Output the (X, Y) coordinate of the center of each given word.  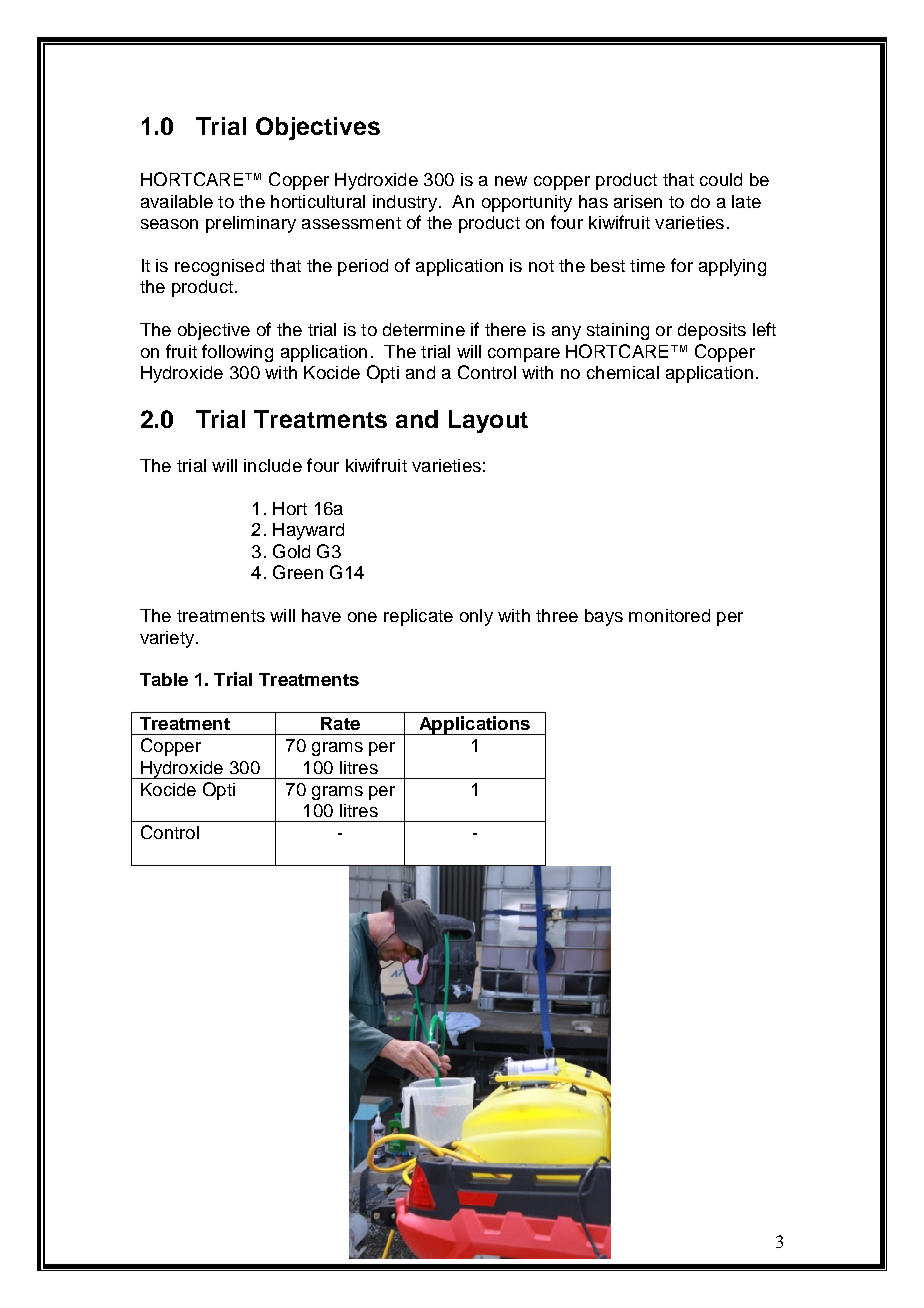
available (177, 201)
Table (164, 679)
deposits (712, 331)
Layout (488, 421)
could (721, 179)
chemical (623, 372)
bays (604, 617)
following (237, 353)
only (476, 617)
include (273, 465)
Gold (291, 551)
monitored (669, 615)
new (511, 181)
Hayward (308, 531)
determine (424, 329)
